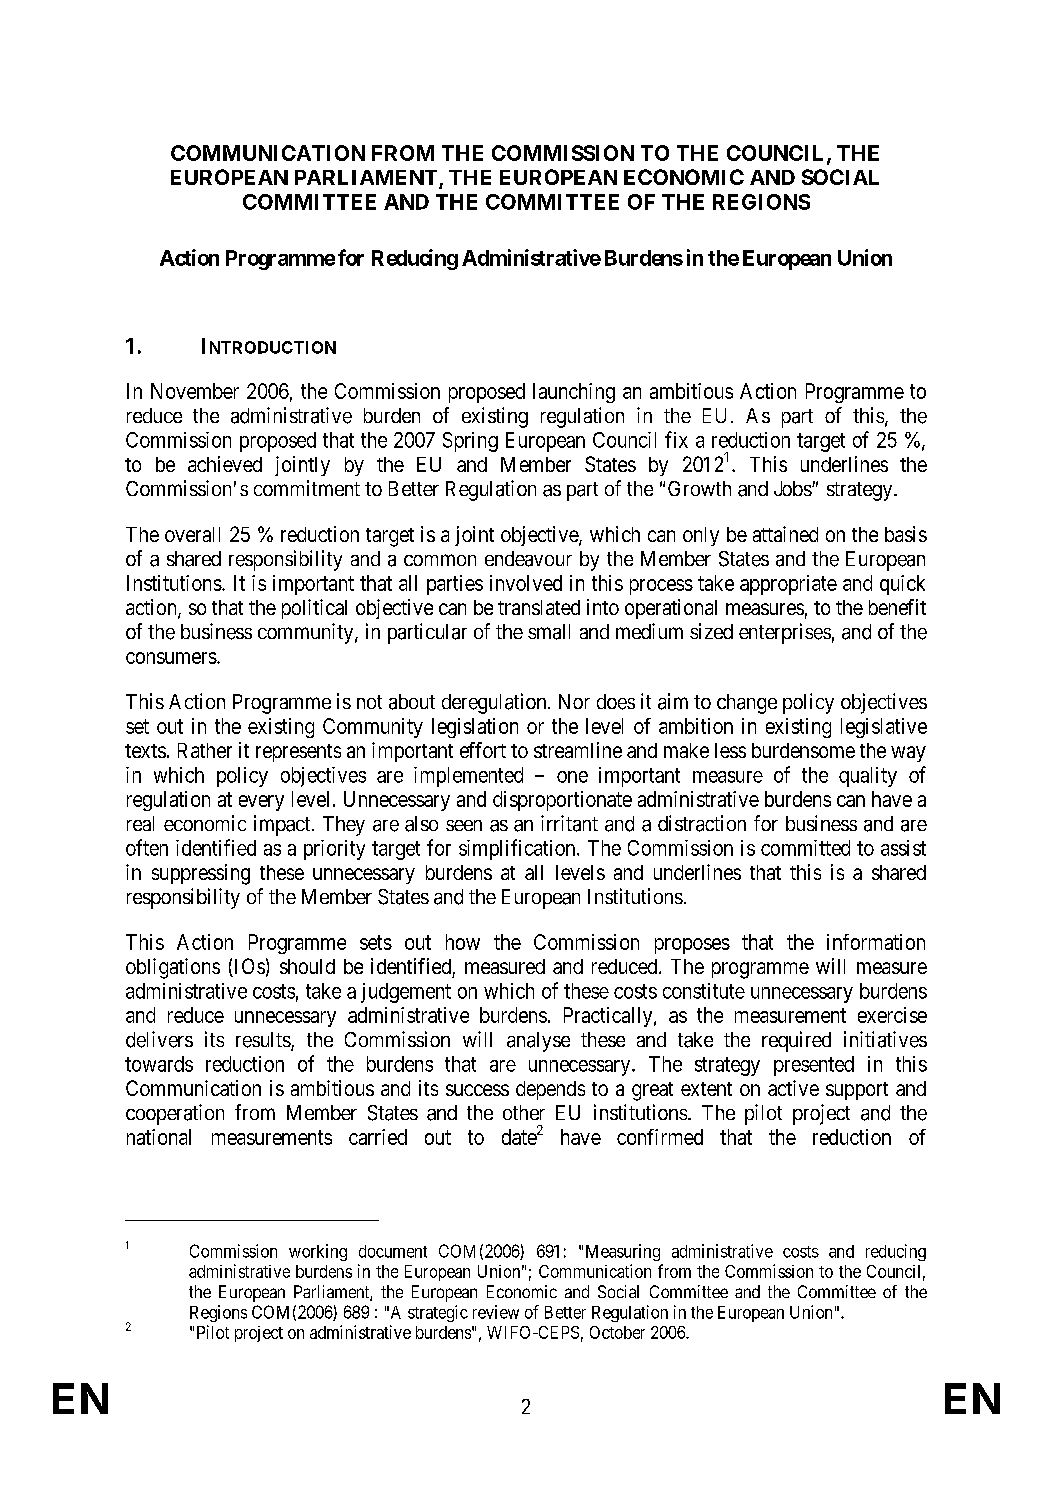 The image size is (1051, 1487). What do you see at coordinates (793, 488) in the document?
I see `Jobs` at bounding box center [793, 488].
